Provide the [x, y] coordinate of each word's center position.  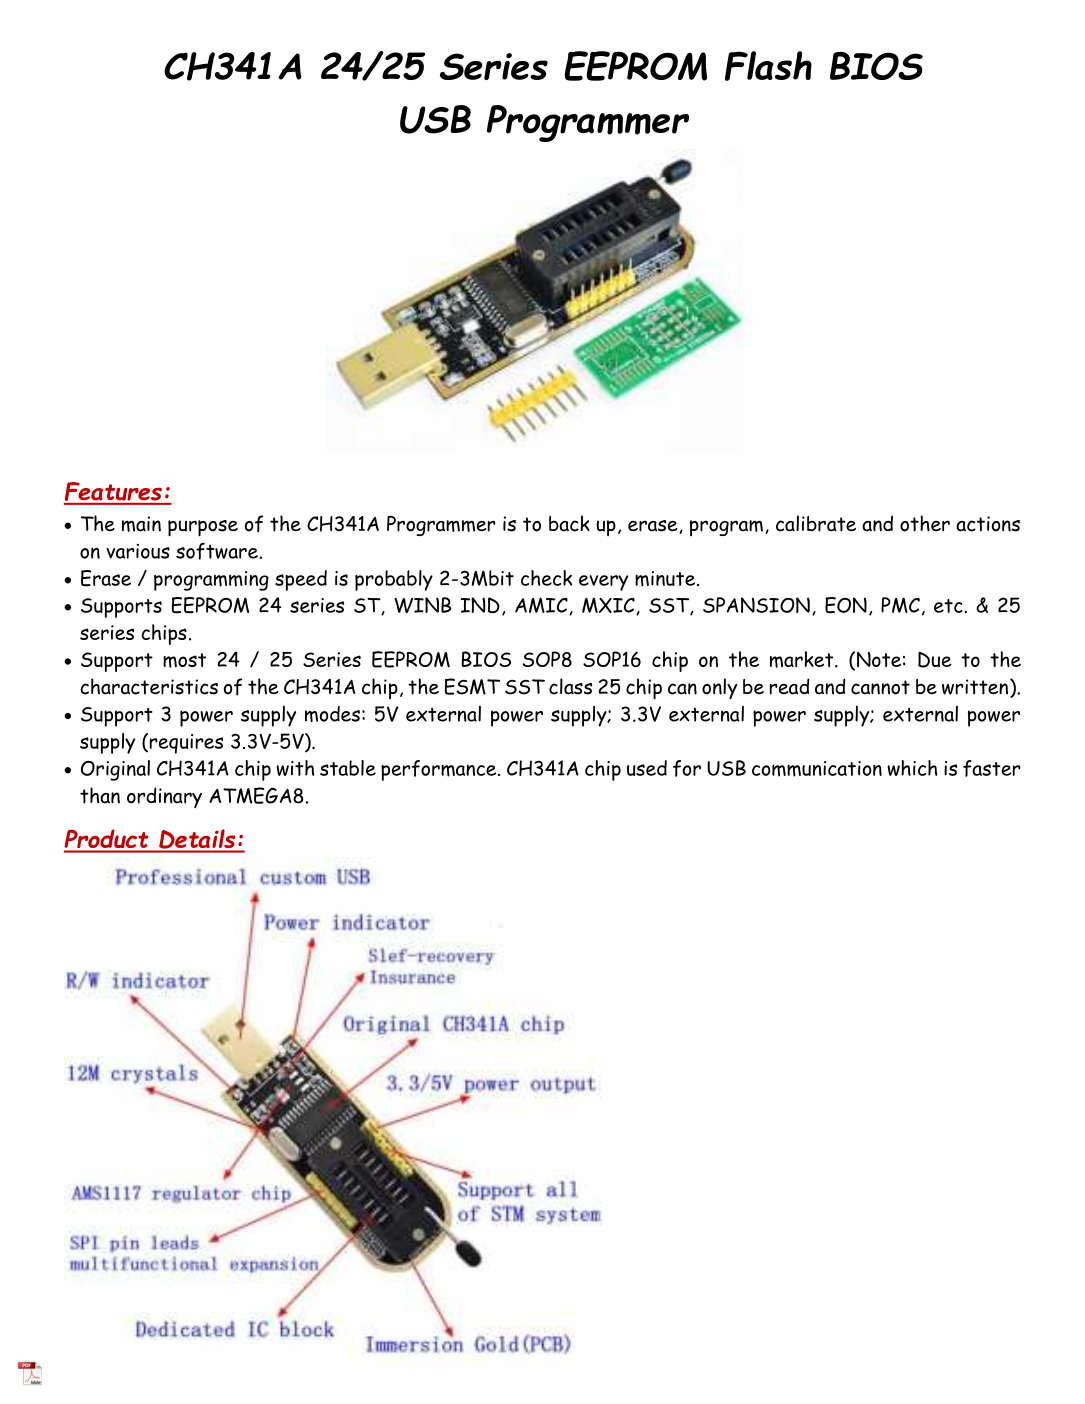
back [569, 523]
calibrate [816, 523]
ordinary [164, 797]
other [925, 523]
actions [988, 524]
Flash [768, 66]
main [141, 524]
